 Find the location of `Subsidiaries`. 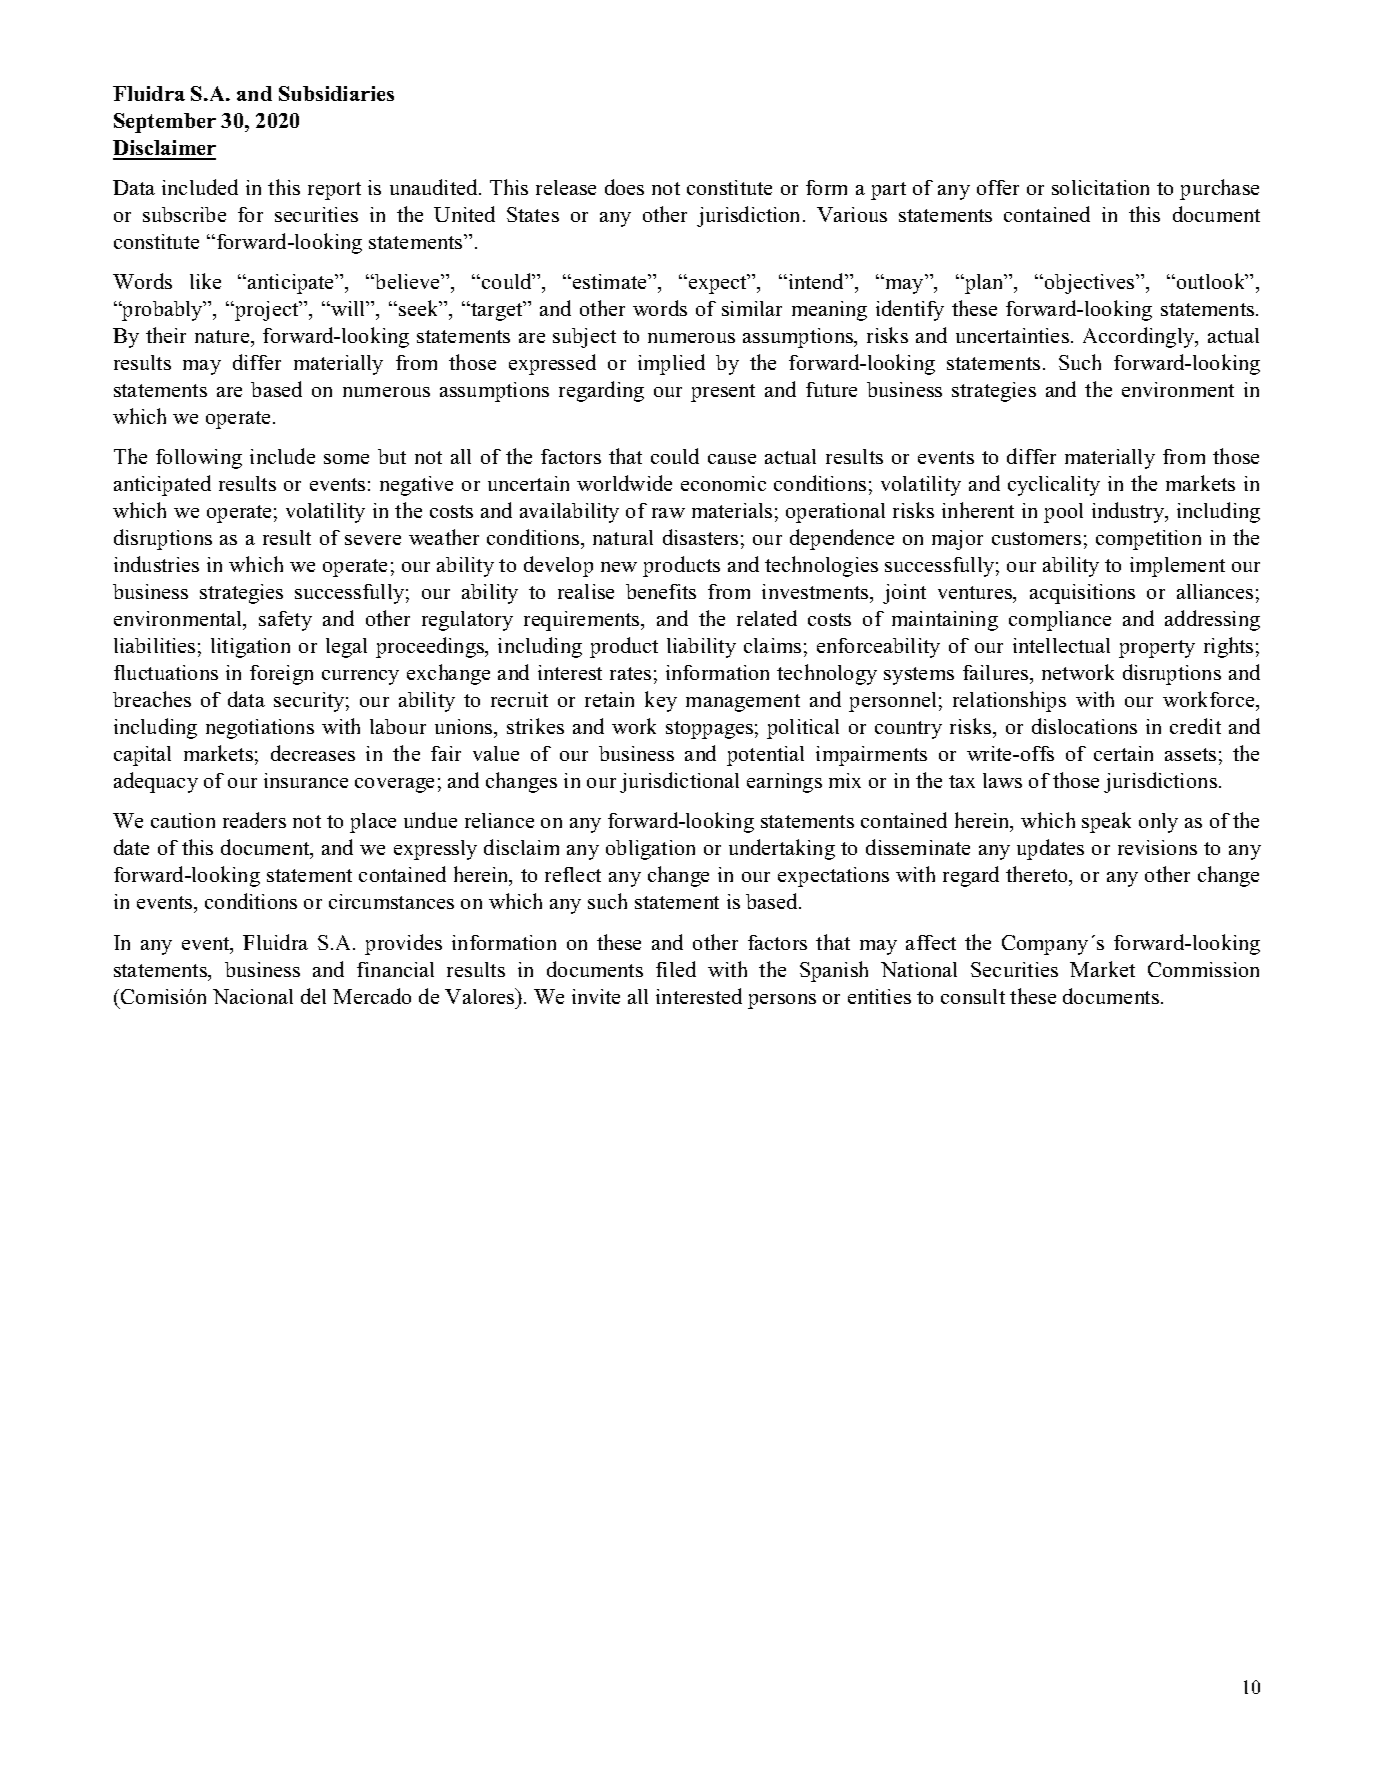

Subsidiaries is located at coordinates (336, 93).
